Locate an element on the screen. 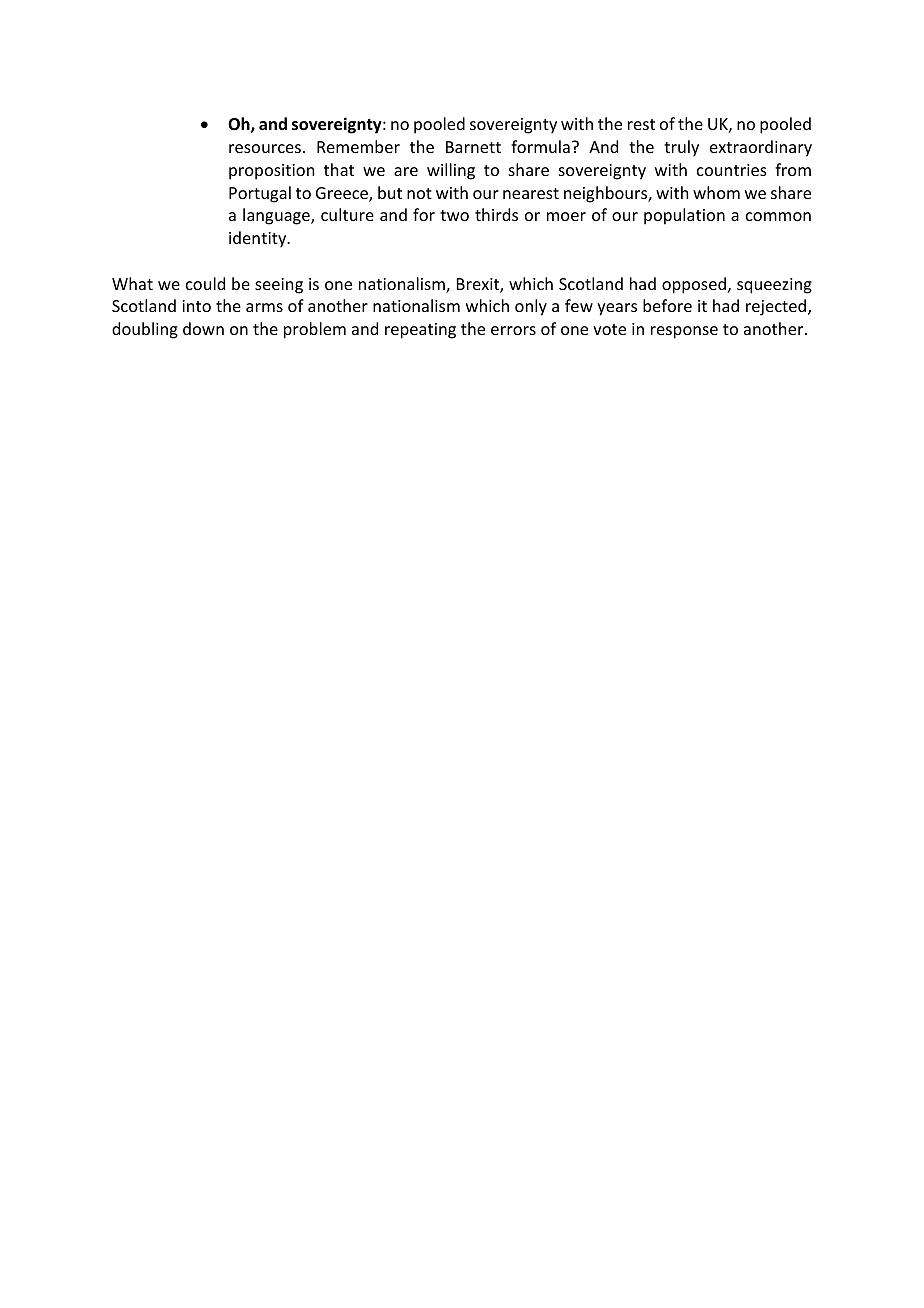  repeating is located at coordinates (420, 331).
